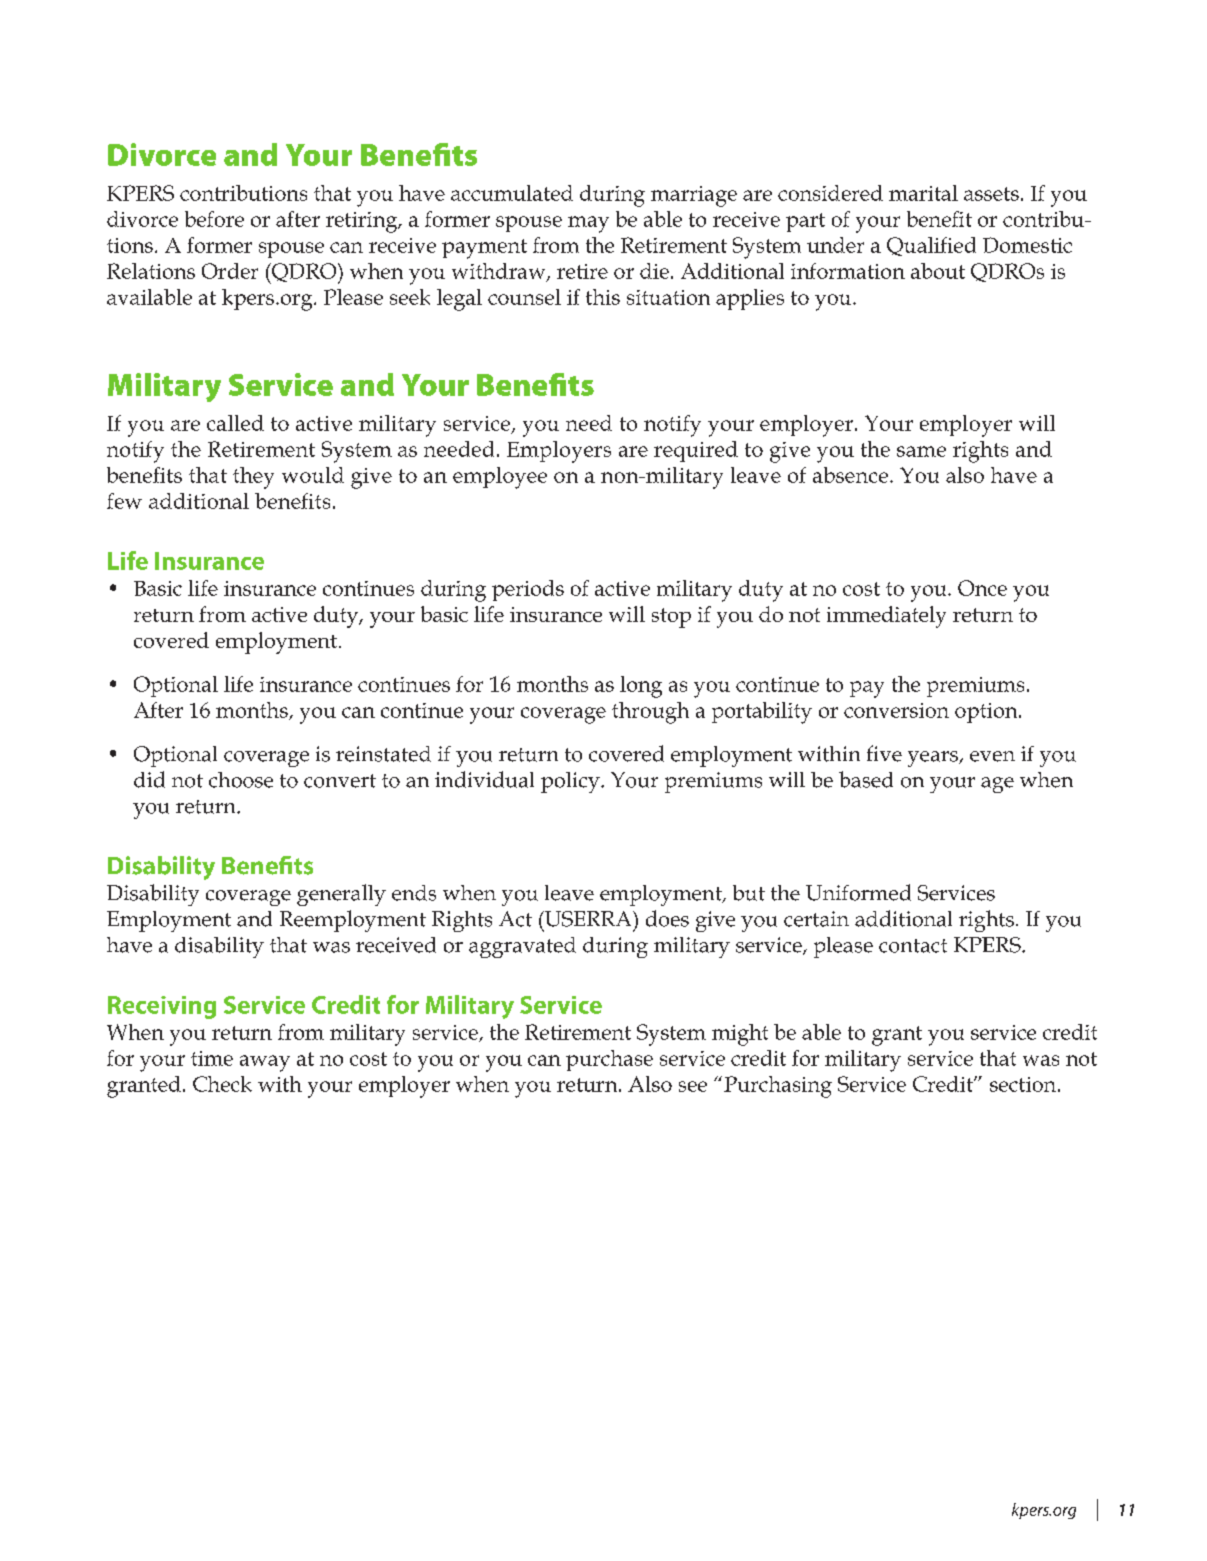 The height and width of the page is (1561, 1207). I want to click on time, so click(212, 1058).
